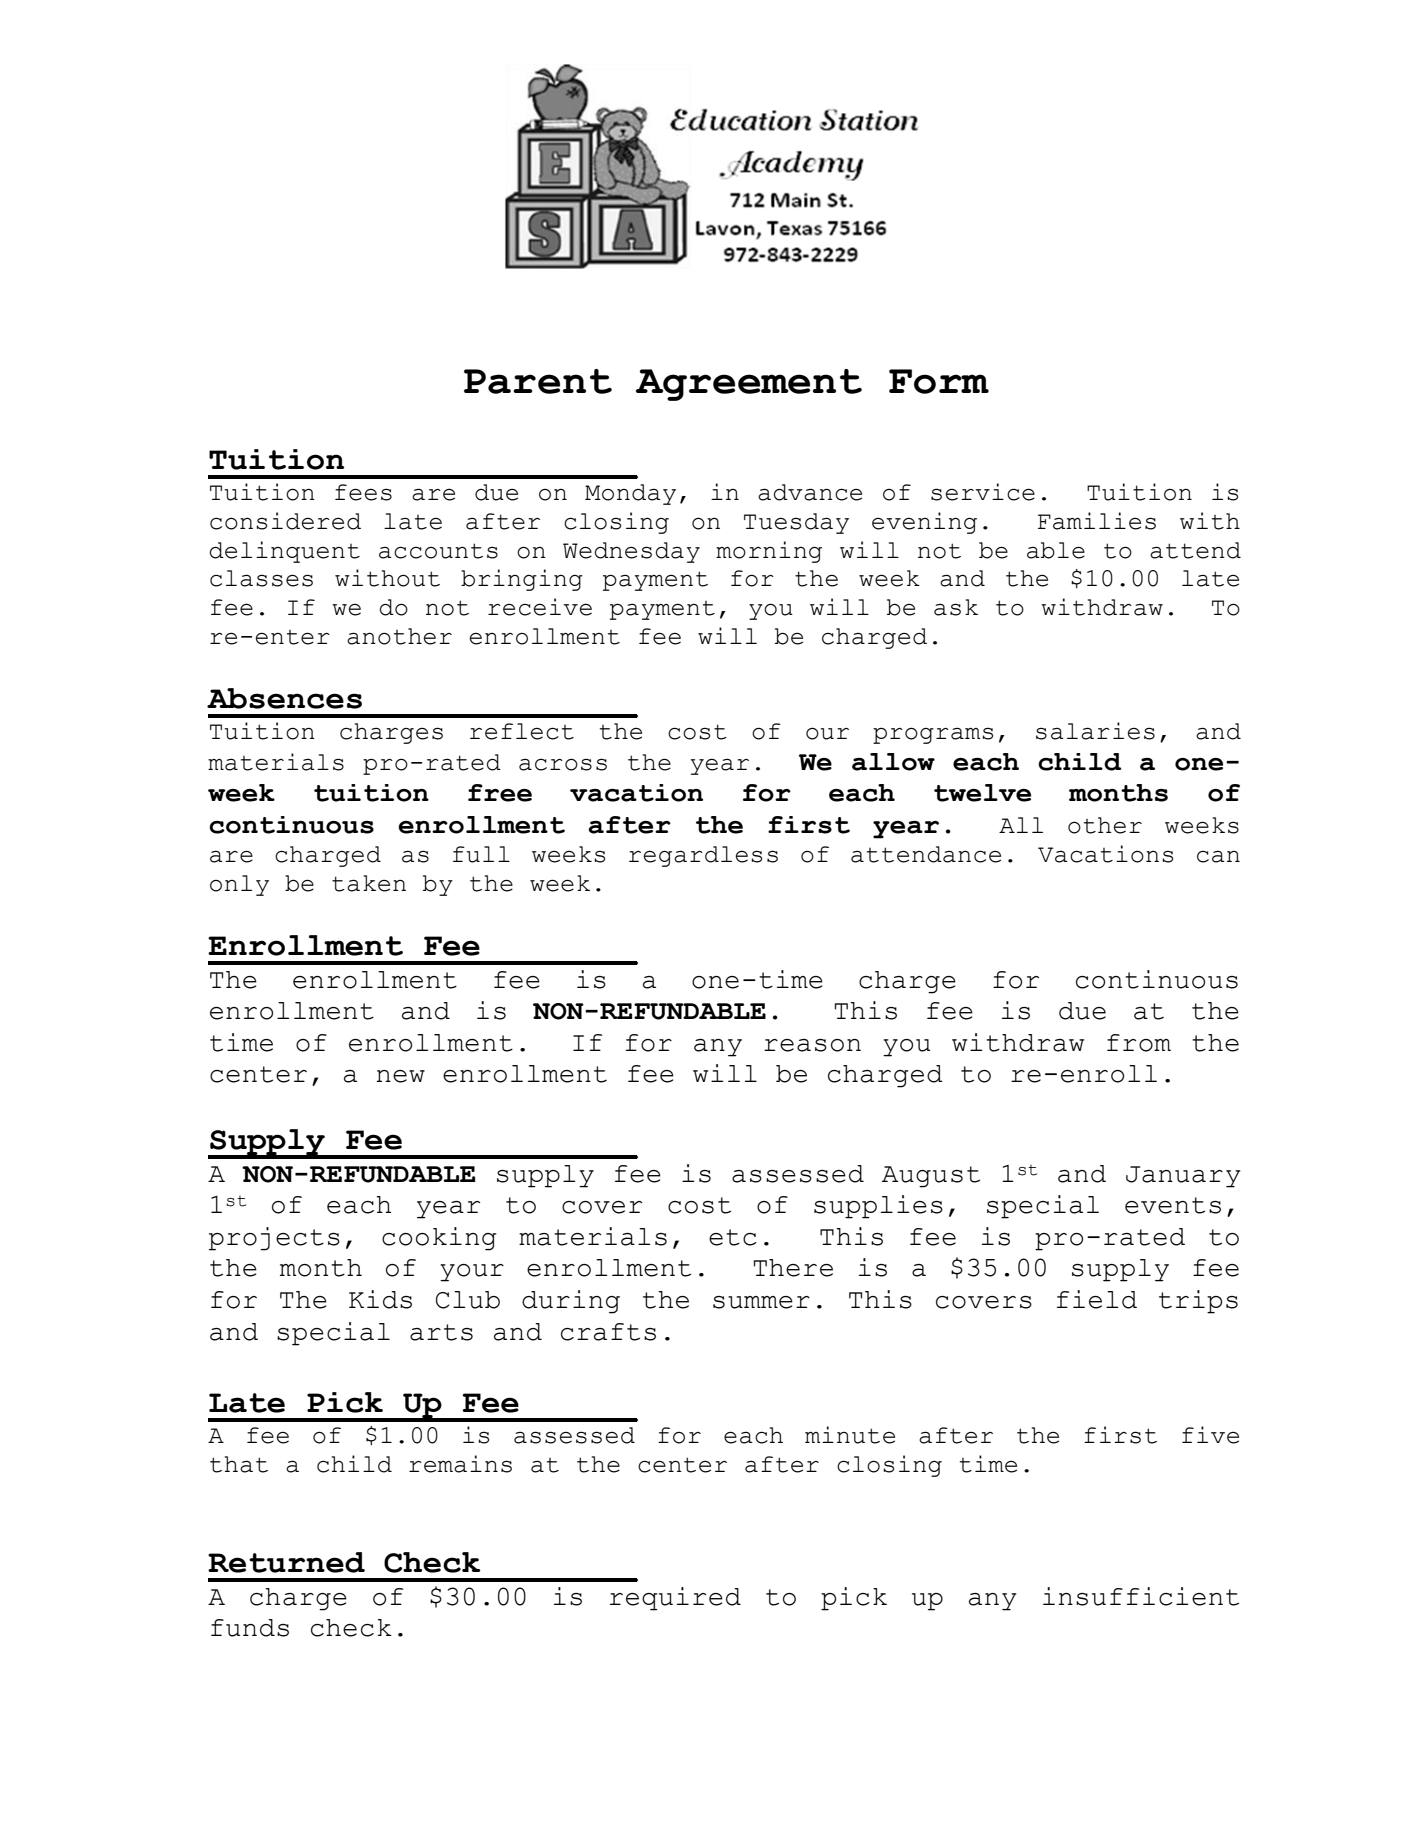 The height and width of the document is (1836, 1418). What do you see at coordinates (812, 1045) in the document?
I see `reason` at bounding box center [812, 1045].
